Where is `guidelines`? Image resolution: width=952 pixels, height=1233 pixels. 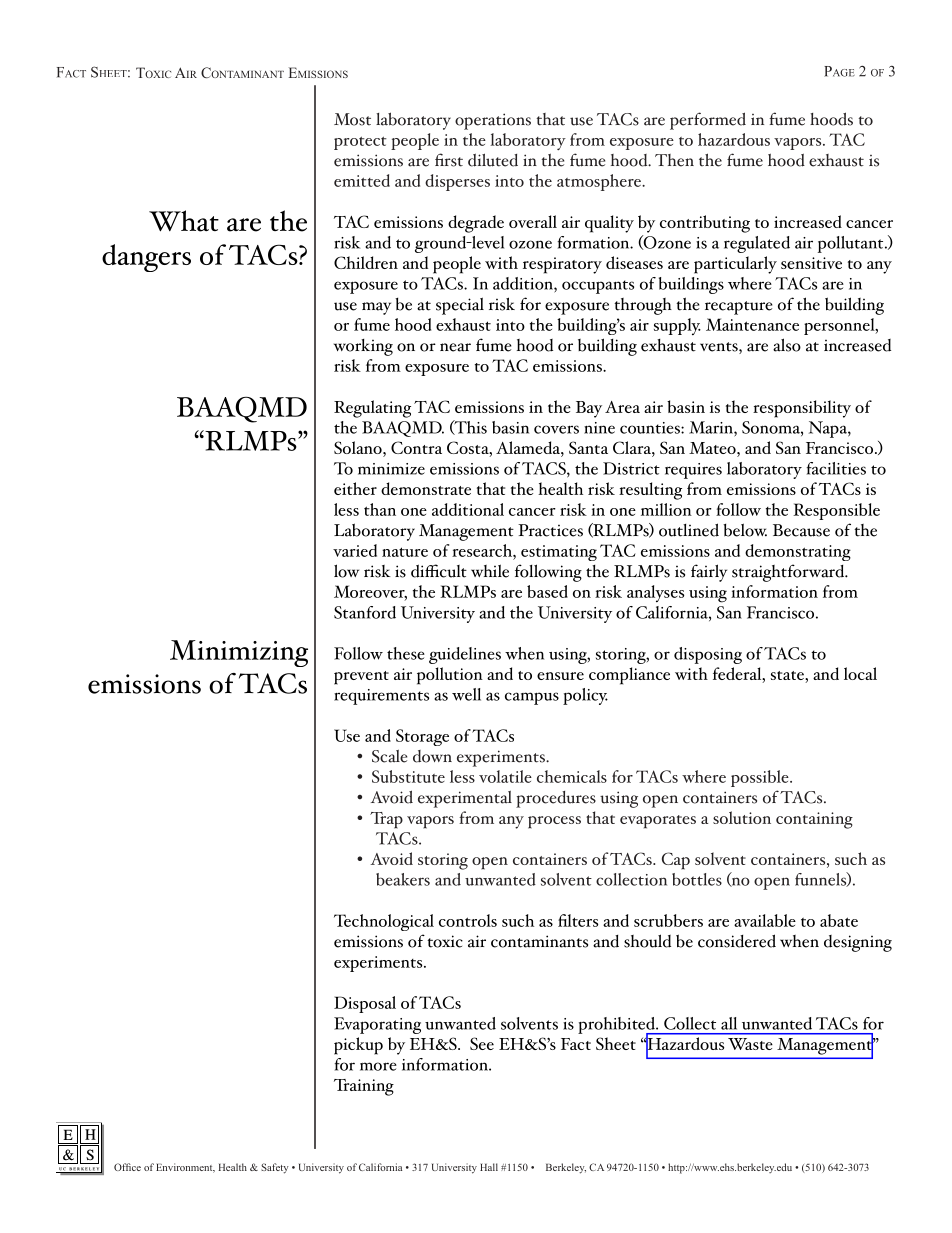 guidelines is located at coordinates (465, 655).
